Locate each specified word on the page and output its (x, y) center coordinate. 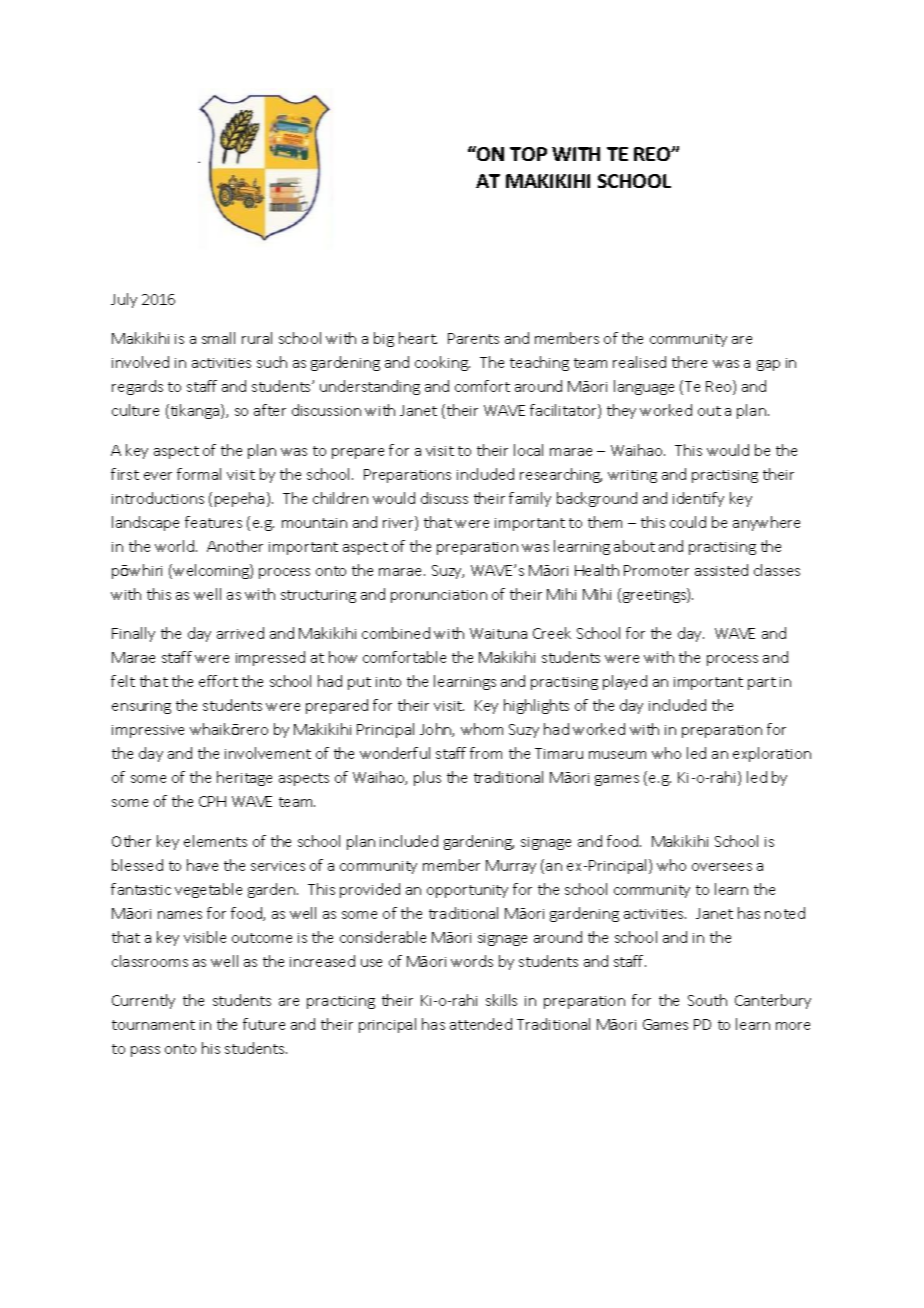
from (486, 753)
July (124, 300)
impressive (148, 731)
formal (199, 474)
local (528, 450)
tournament (153, 1025)
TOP (528, 154)
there (689, 362)
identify (698, 499)
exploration (772, 754)
